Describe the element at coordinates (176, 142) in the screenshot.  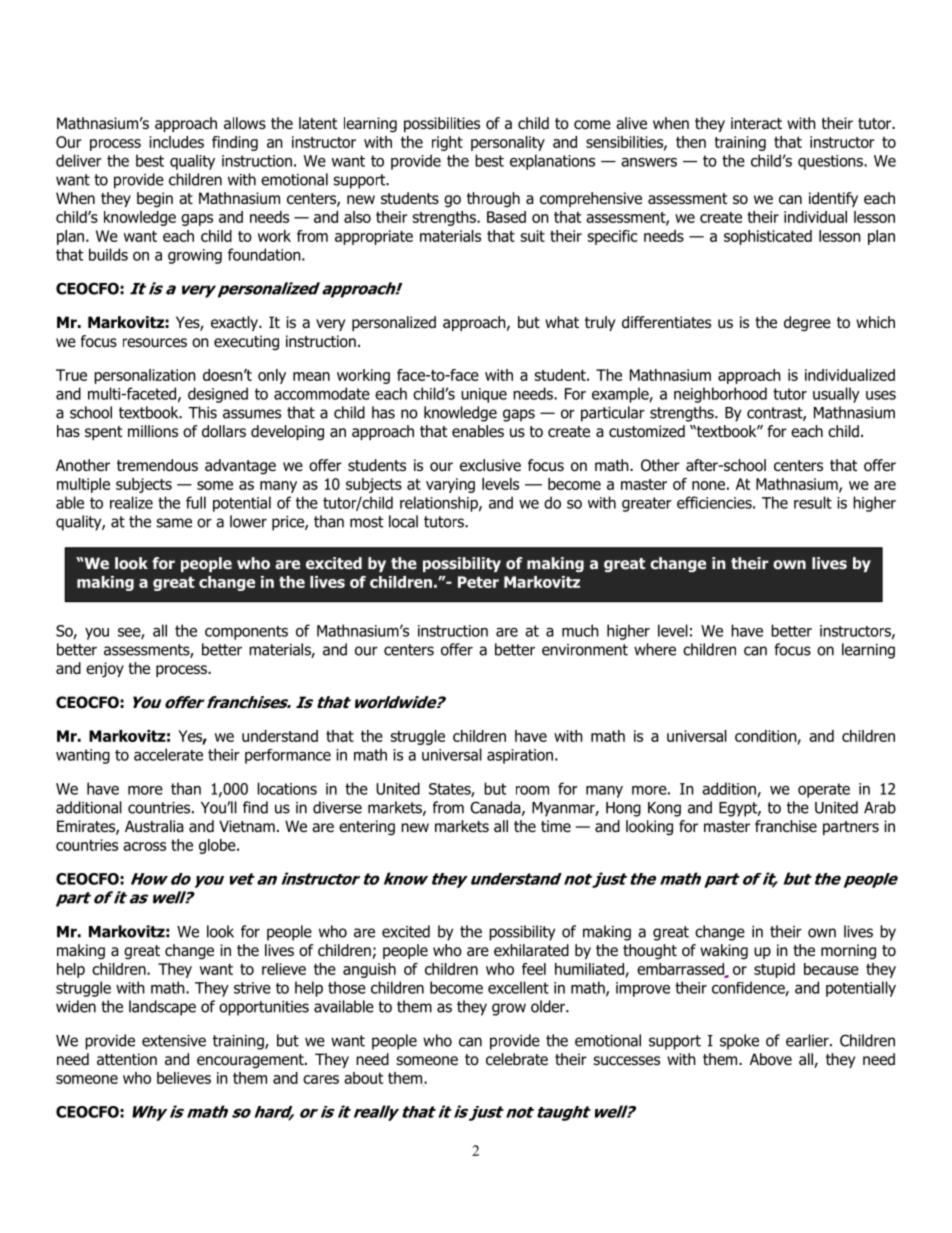
I see `includes` at that location.
